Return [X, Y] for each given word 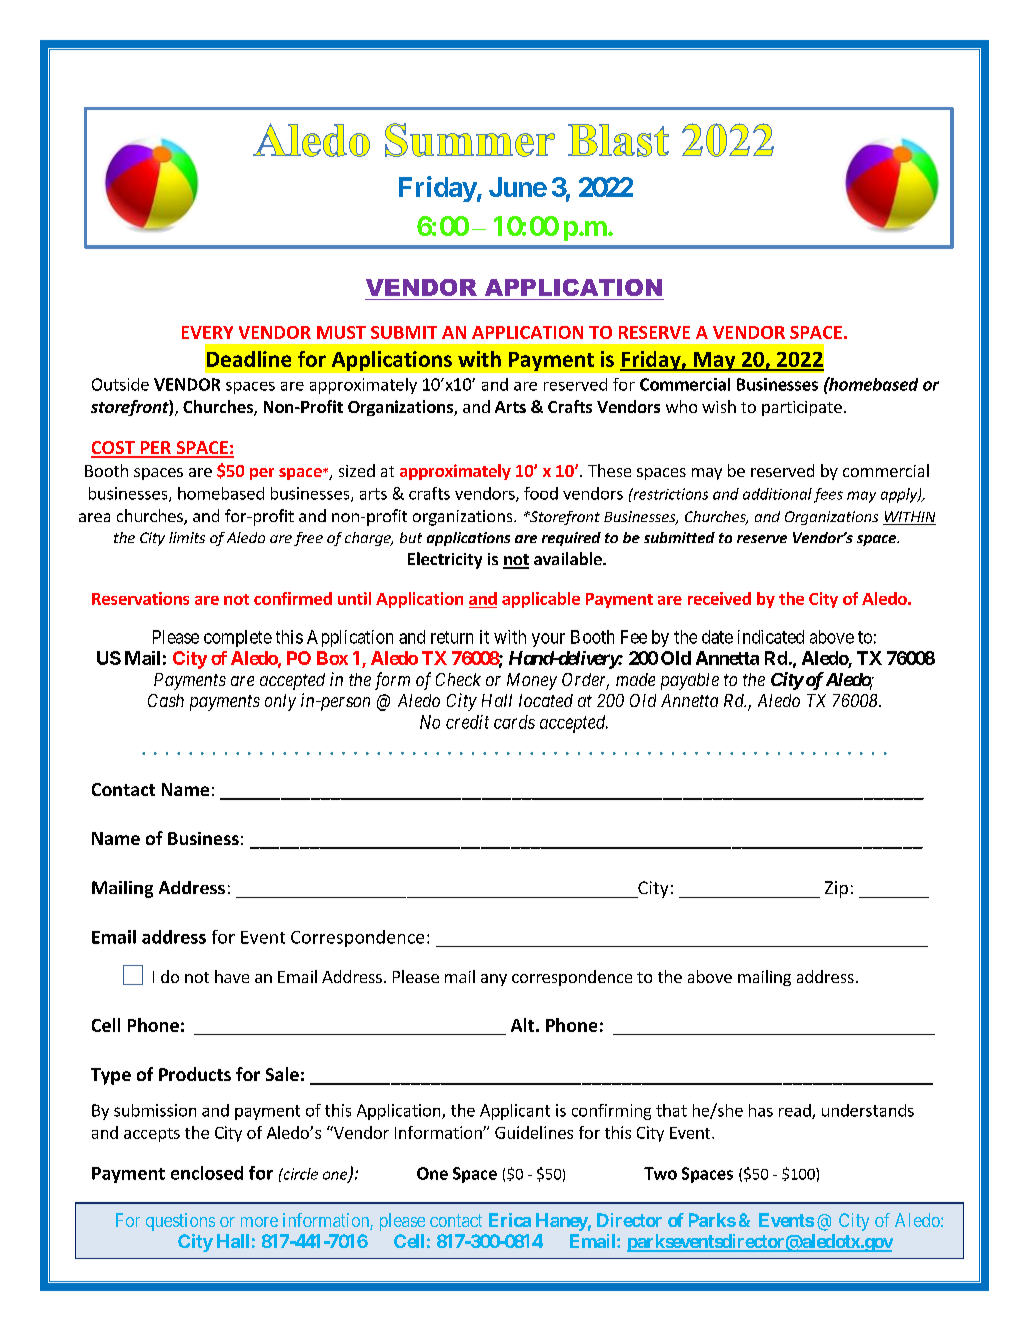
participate [802, 408]
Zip [836, 889]
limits [187, 537]
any [494, 980]
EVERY [207, 332]
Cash [166, 700]
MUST [341, 332]
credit [467, 722]
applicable [541, 600]
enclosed [207, 1173]
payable [690, 681]
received [719, 598]
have [232, 976]
